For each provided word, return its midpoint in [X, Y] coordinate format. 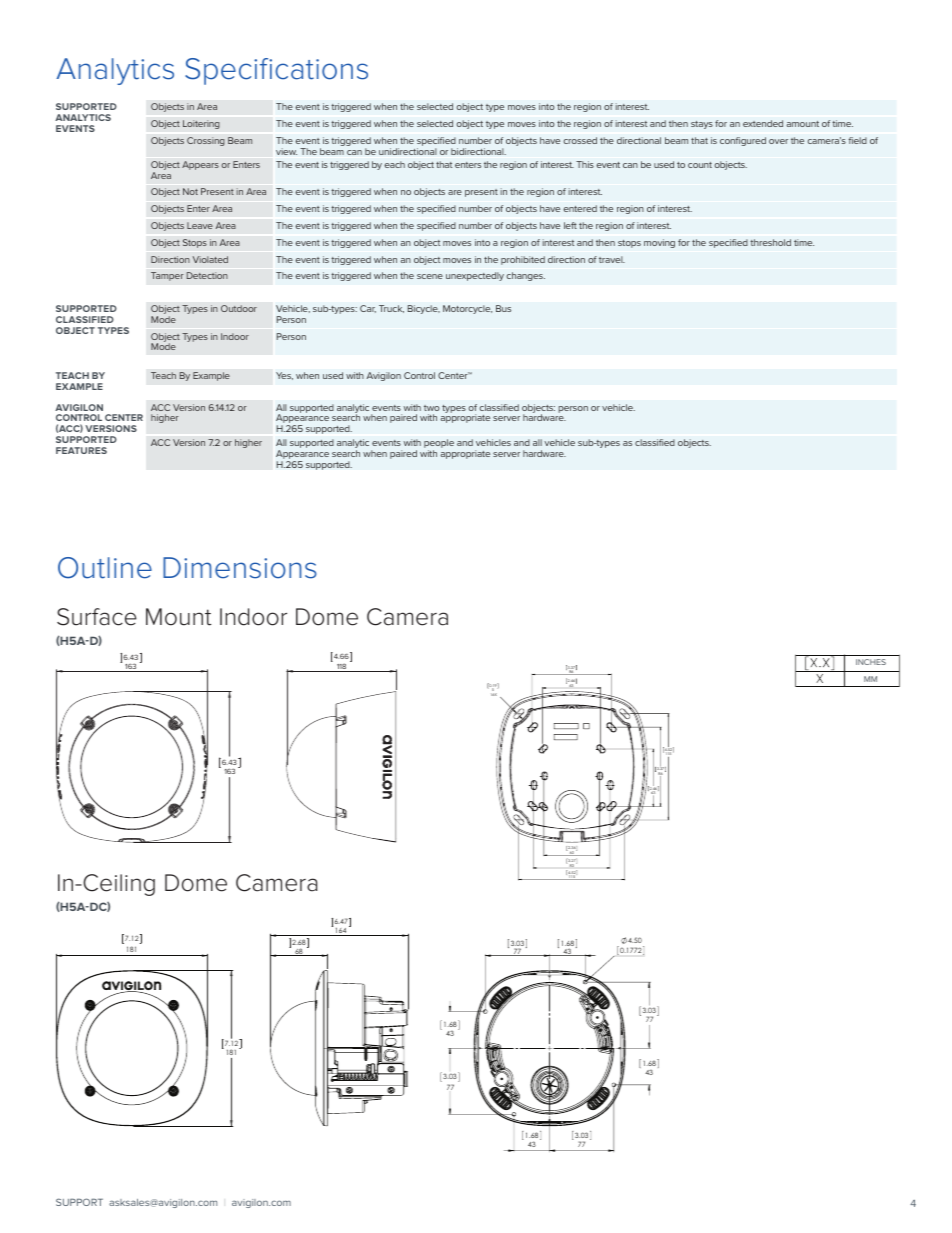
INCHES [871, 662]
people [439, 445]
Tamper [167, 276]
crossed [580, 140]
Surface [97, 617]
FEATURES [81, 450]
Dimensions [240, 568]
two [432, 408]
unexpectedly [475, 276]
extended [763, 123]
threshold [770, 242]
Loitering [201, 124]
